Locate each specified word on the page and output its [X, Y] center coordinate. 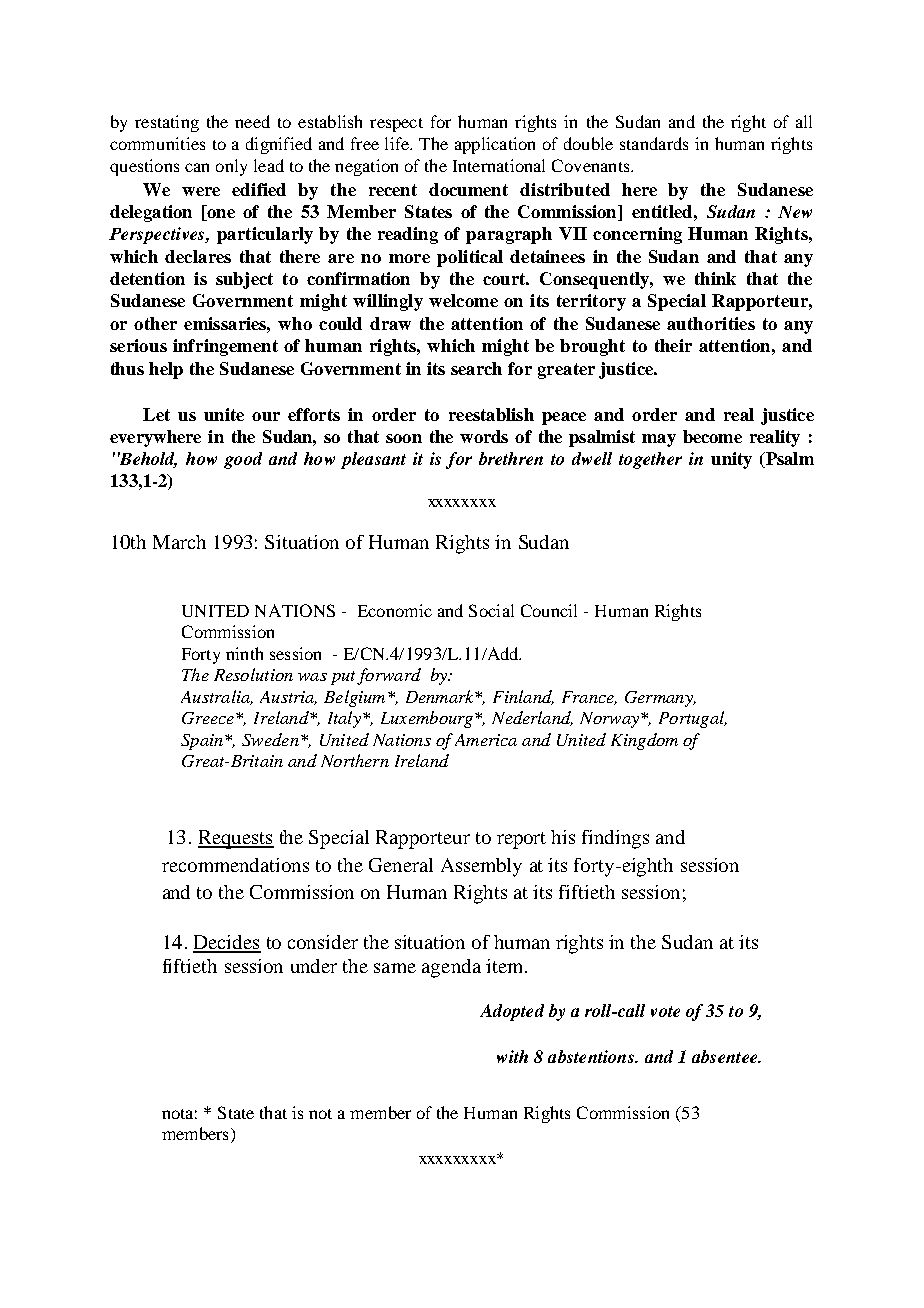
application [495, 145]
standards [654, 143]
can [197, 167]
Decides [227, 943]
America [486, 740]
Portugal [693, 719]
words [484, 436]
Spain [202, 742]
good [243, 460]
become [712, 436]
